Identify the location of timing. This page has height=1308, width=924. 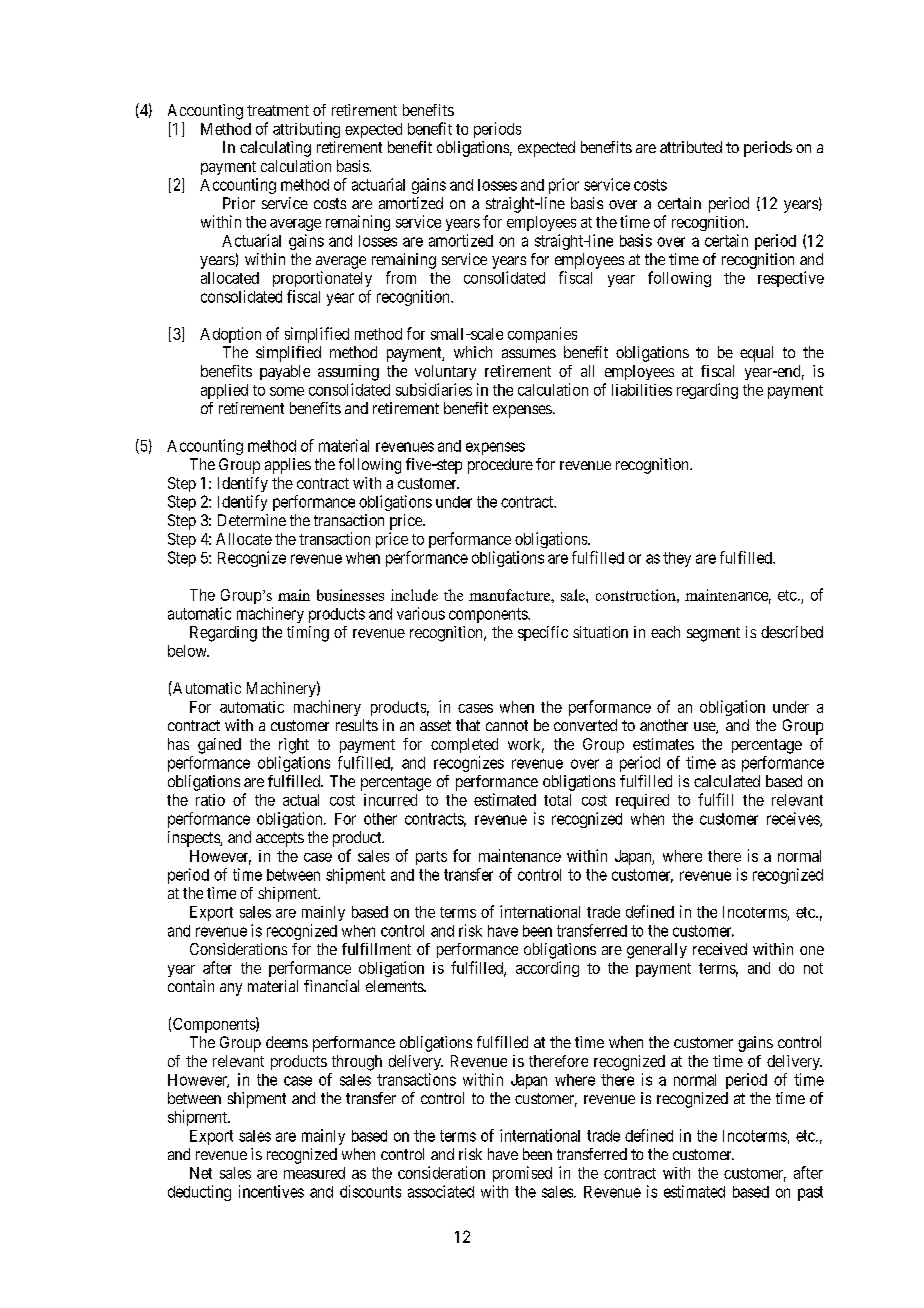
(308, 634).
